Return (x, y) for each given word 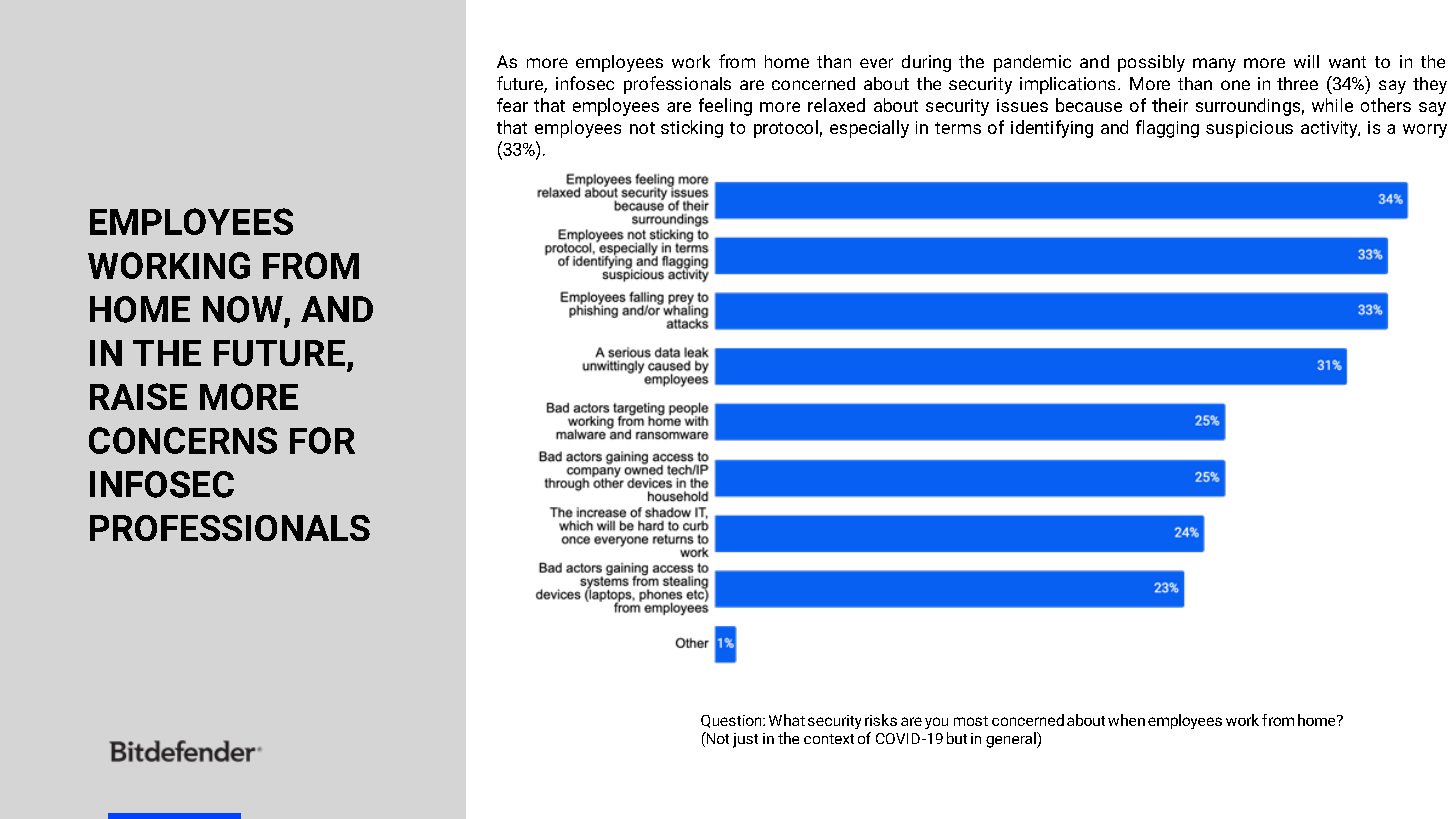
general (1012, 740)
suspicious (1249, 129)
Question (732, 721)
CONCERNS (183, 440)
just (745, 740)
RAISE (138, 396)
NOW (243, 309)
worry (1425, 131)
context (829, 739)
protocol (786, 129)
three (1297, 83)
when (1126, 720)
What (787, 720)
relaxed (836, 105)
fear (512, 105)
